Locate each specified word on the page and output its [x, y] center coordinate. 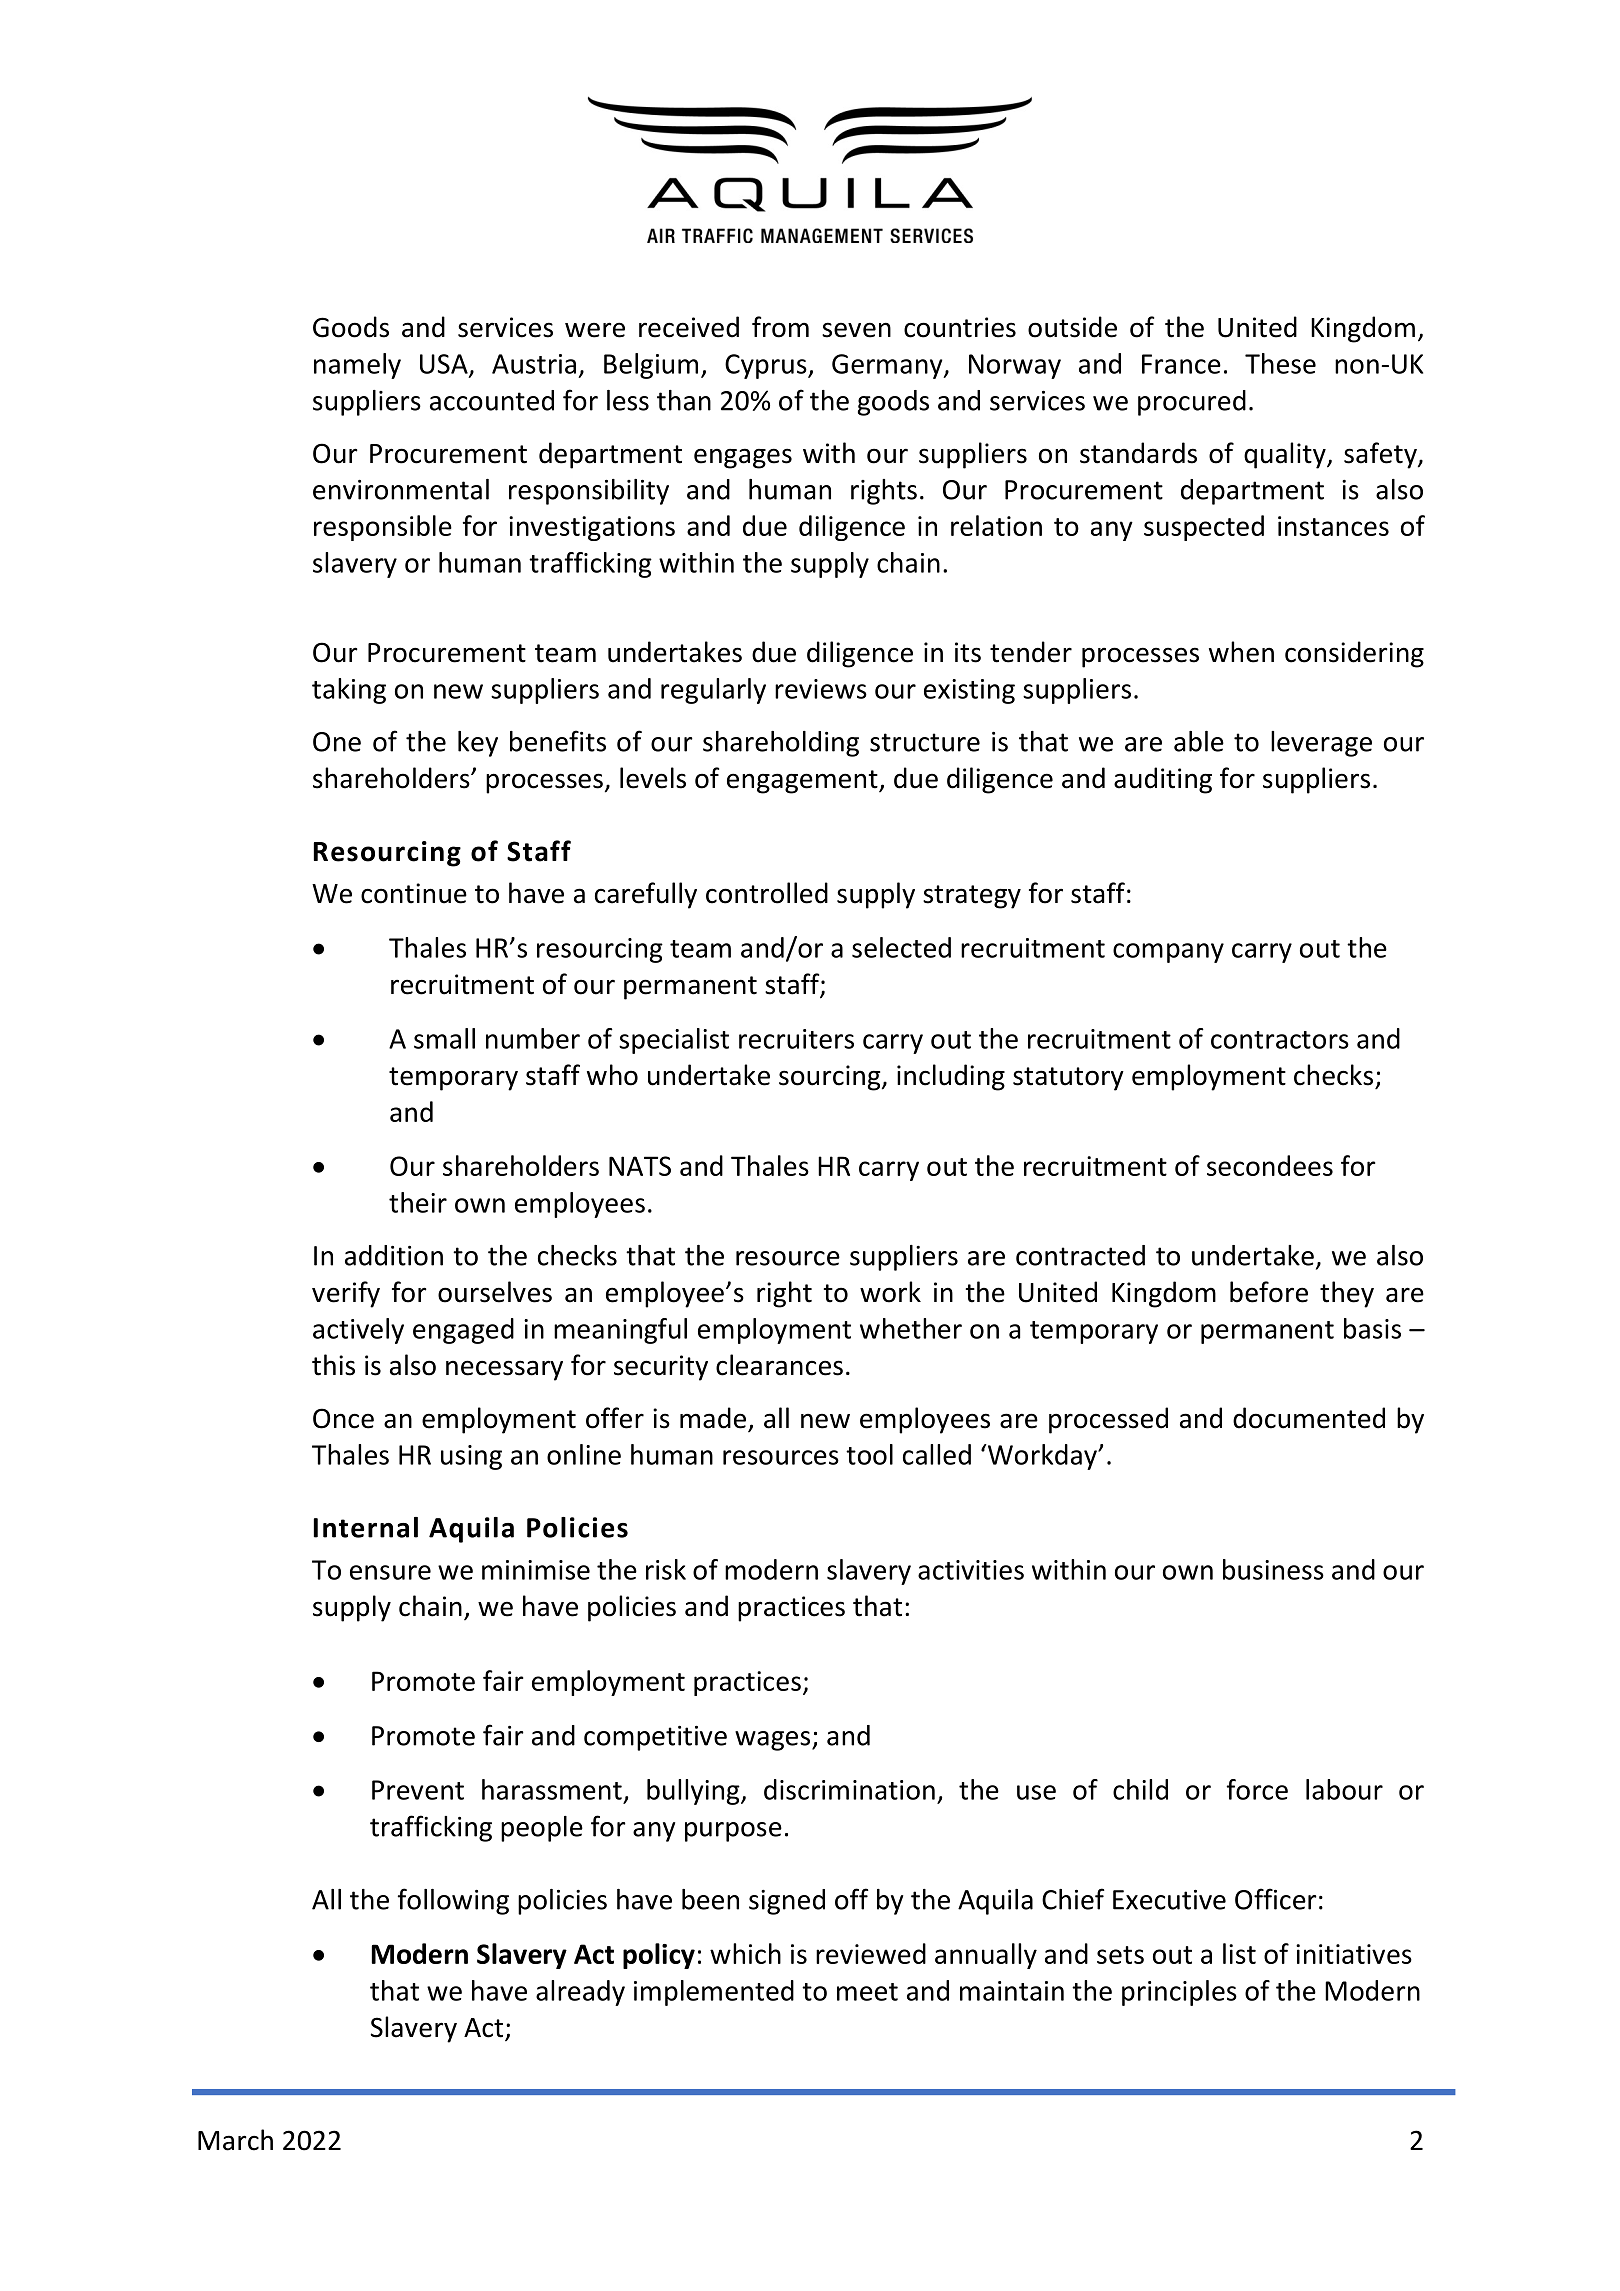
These [1280, 363]
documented [1309, 1418]
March [235, 2140]
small [444, 1038]
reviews [821, 689]
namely [357, 366]
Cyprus [767, 366]
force [1257, 1789]
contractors [1280, 1040]
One [337, 742]
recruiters [796, 1039]
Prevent [418, 1790]
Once [343, 1418]
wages [774, 1741]
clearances [779, 1365]
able [1199, 741]
